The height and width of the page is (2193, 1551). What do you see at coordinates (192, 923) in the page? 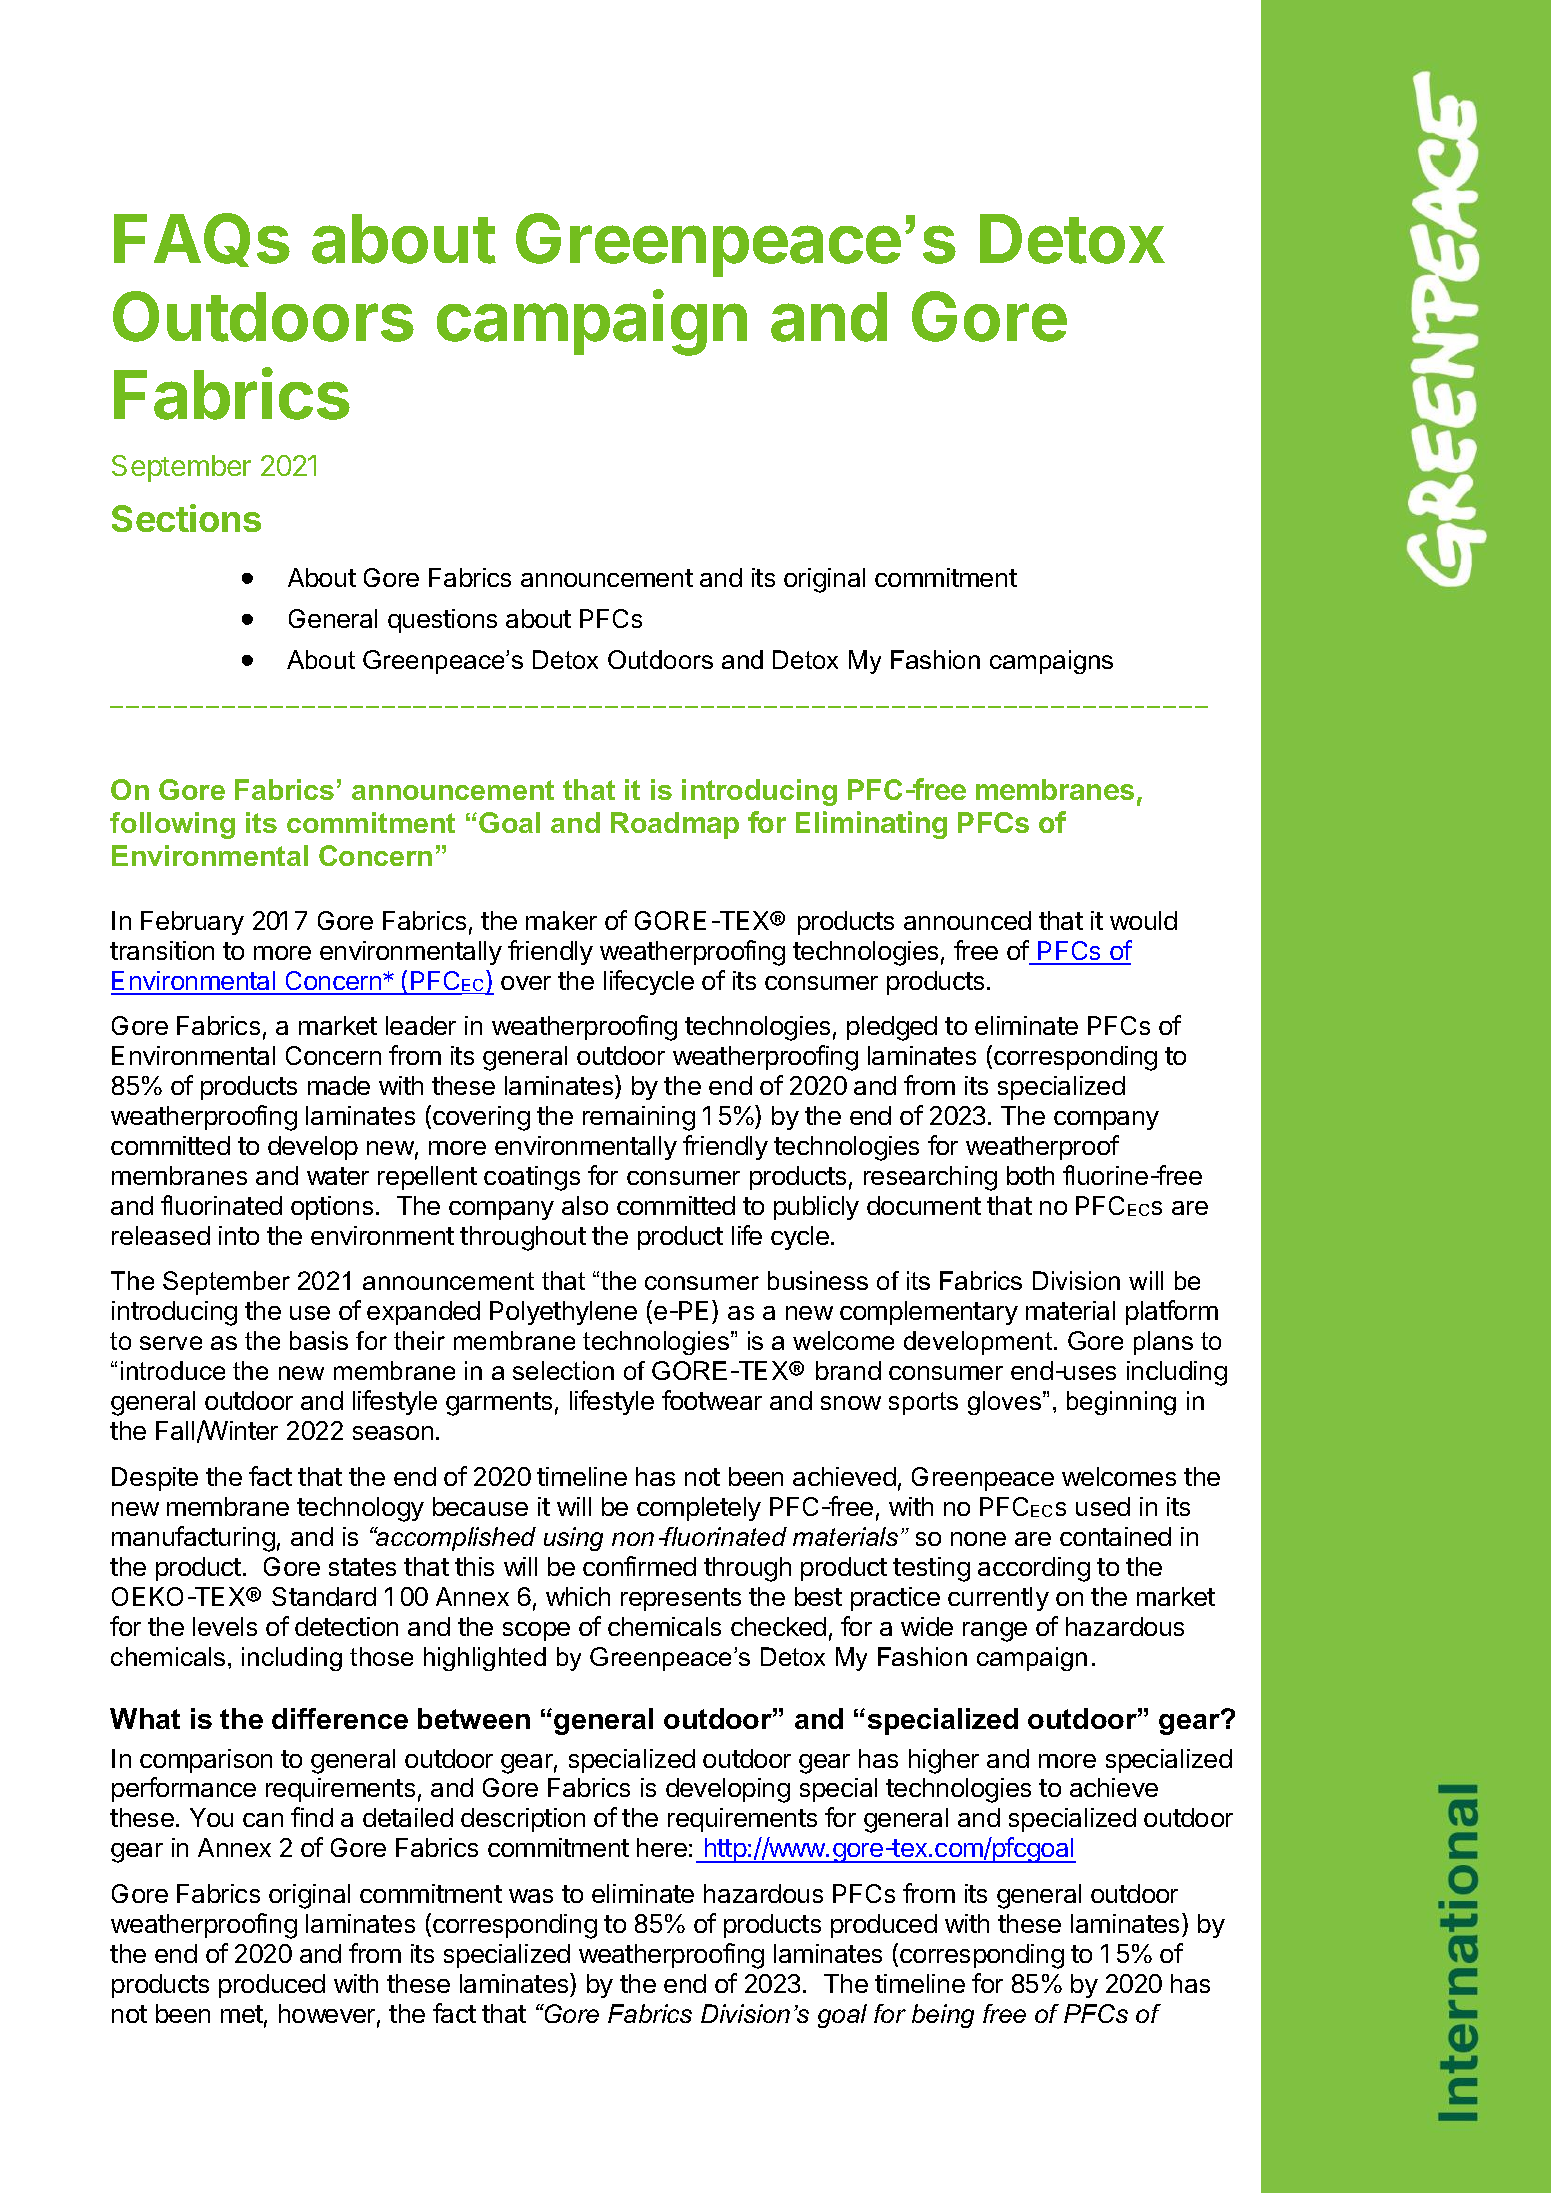
I see `February` at bounding box center [192, 923].
